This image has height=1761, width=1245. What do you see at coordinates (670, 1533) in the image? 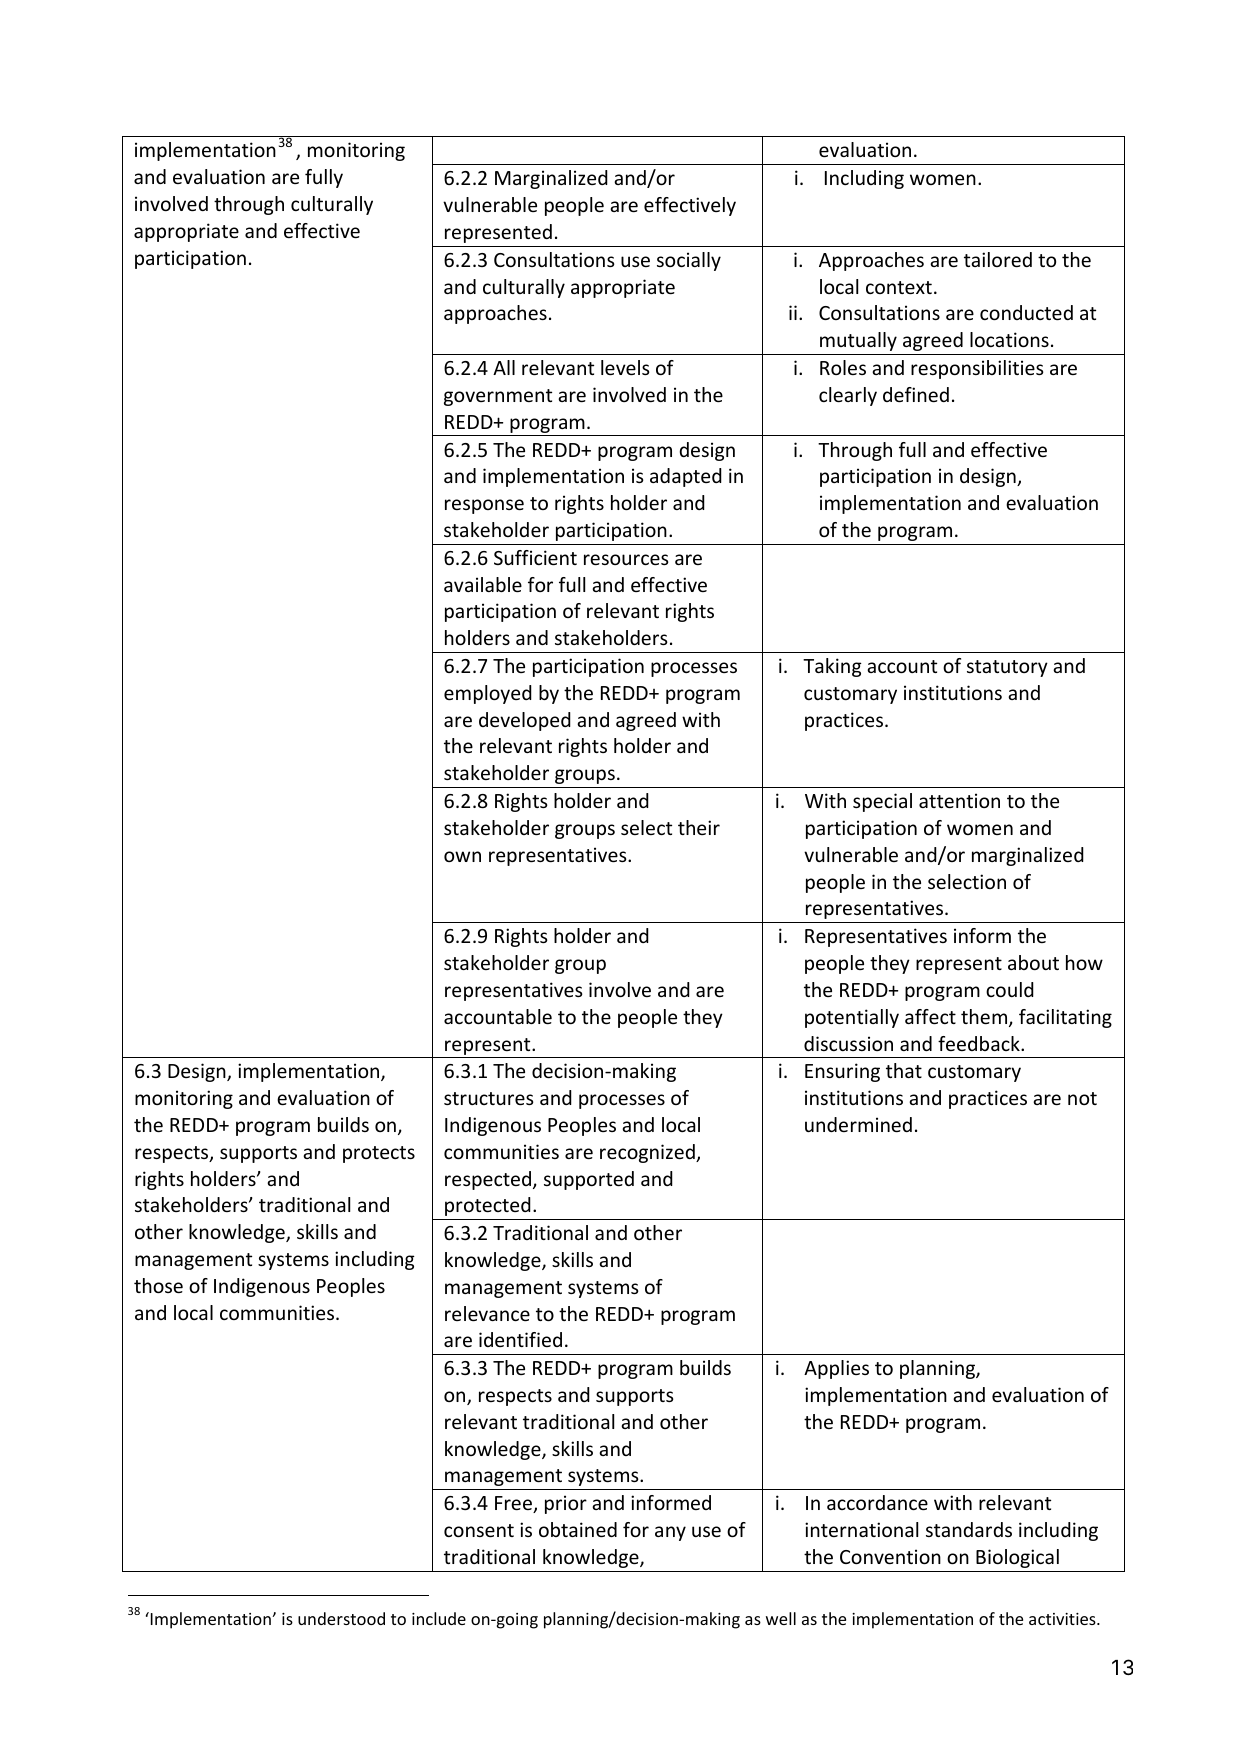
I see `any` at bounding box center [670, 1533].
